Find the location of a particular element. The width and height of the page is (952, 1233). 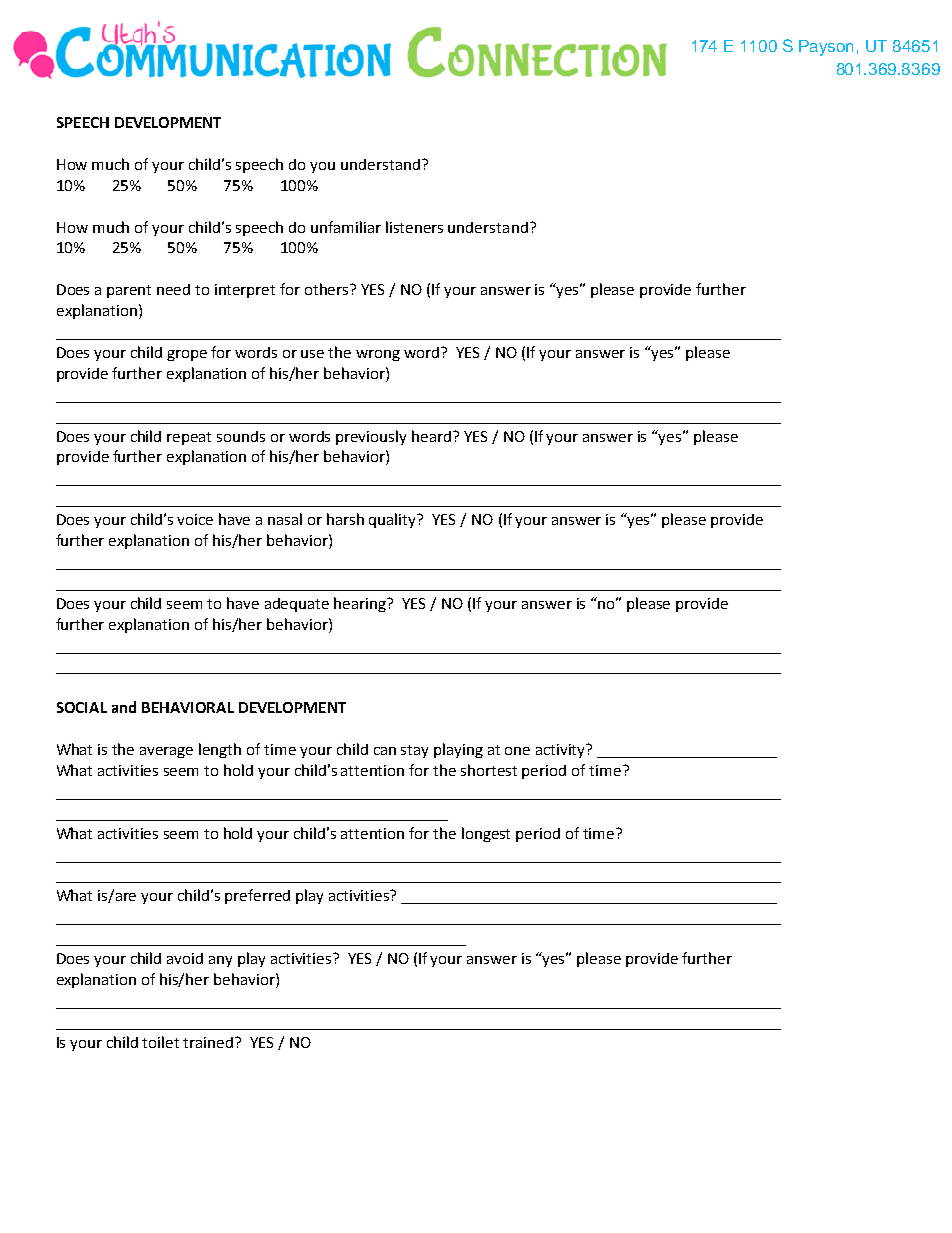

harsh is located at coordinates (345, 519).
